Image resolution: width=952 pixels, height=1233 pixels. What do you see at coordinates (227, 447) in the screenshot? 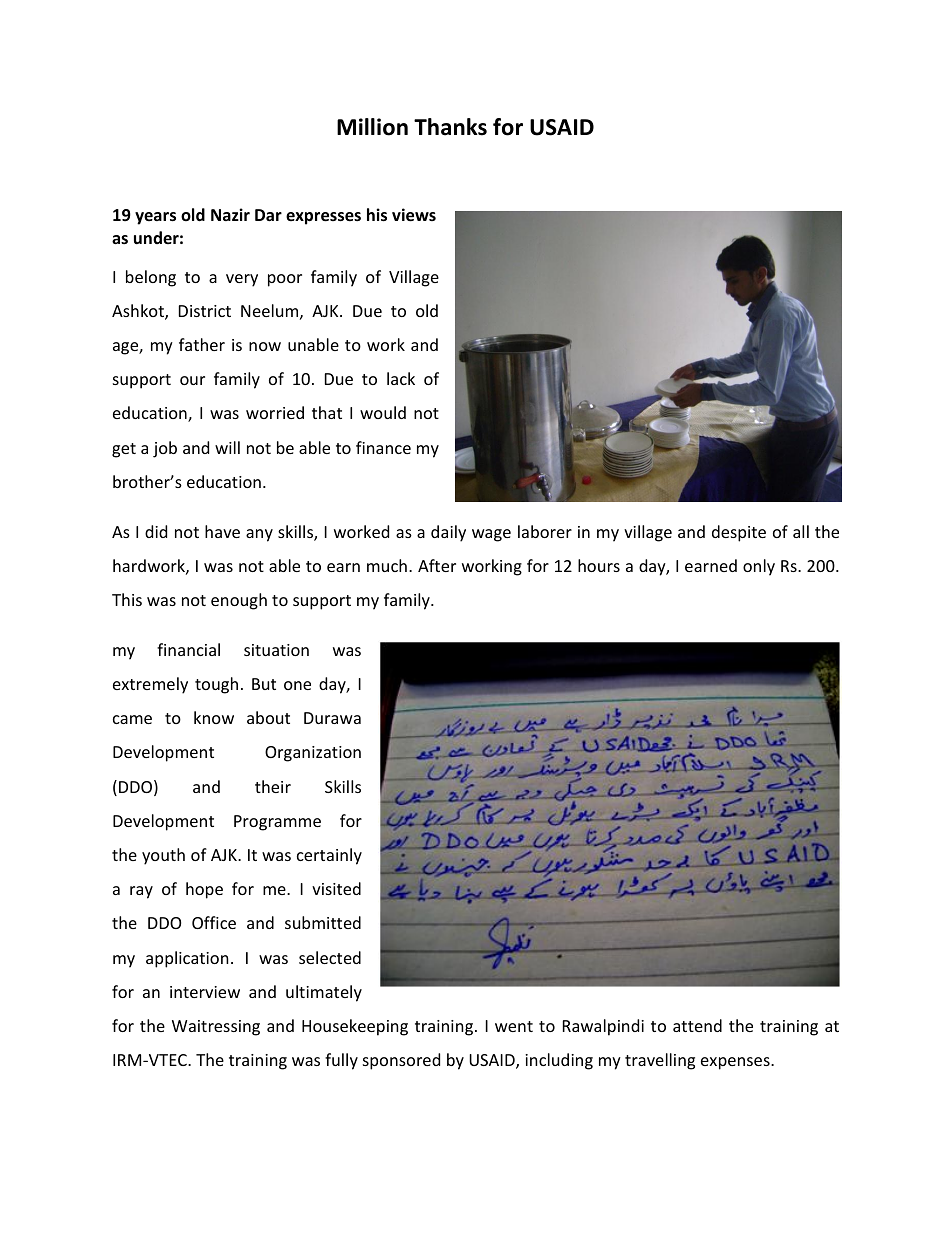
I see `will` at bounding box center [227, 447].
